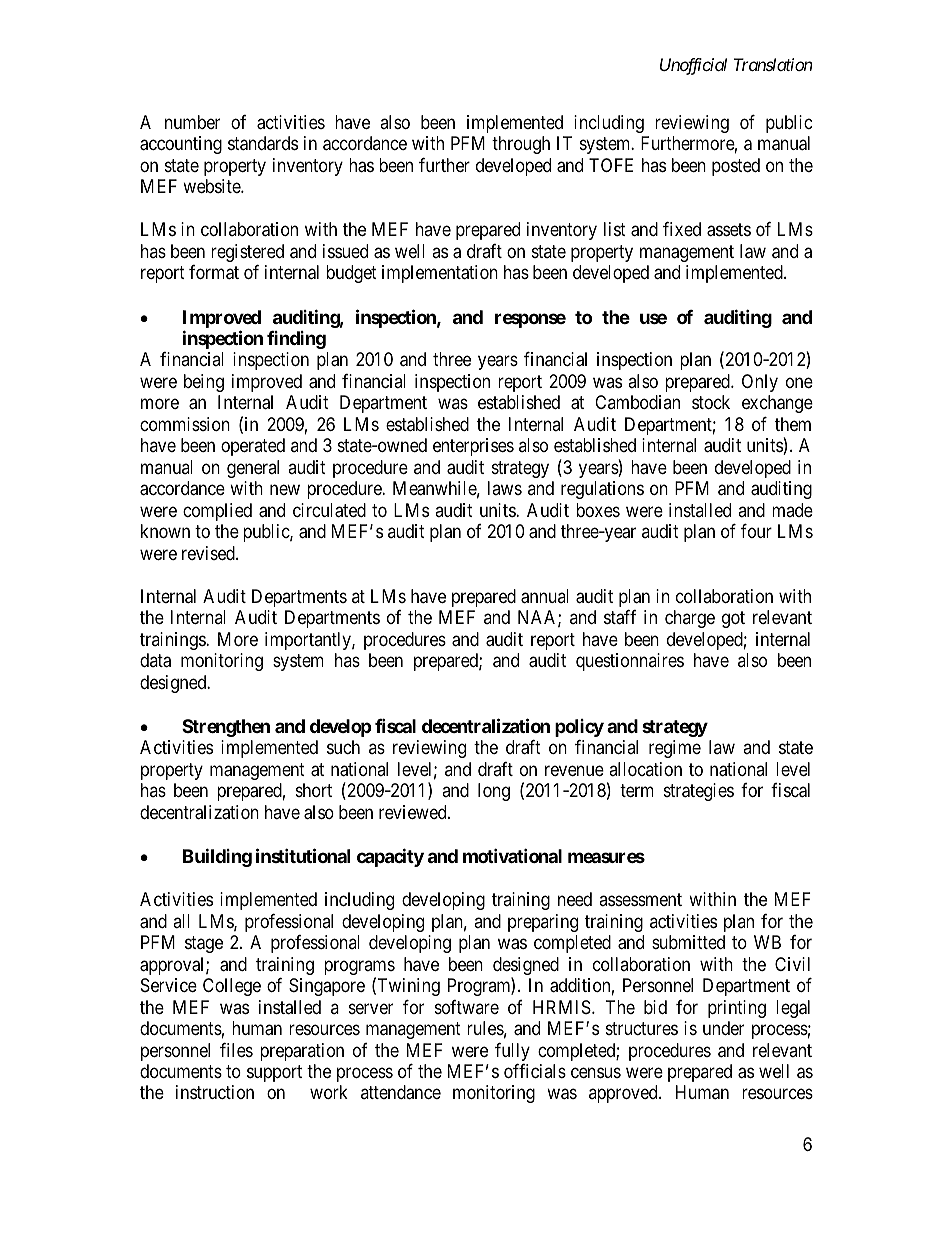  I want to click on Unofficial, so click(693, 66).
